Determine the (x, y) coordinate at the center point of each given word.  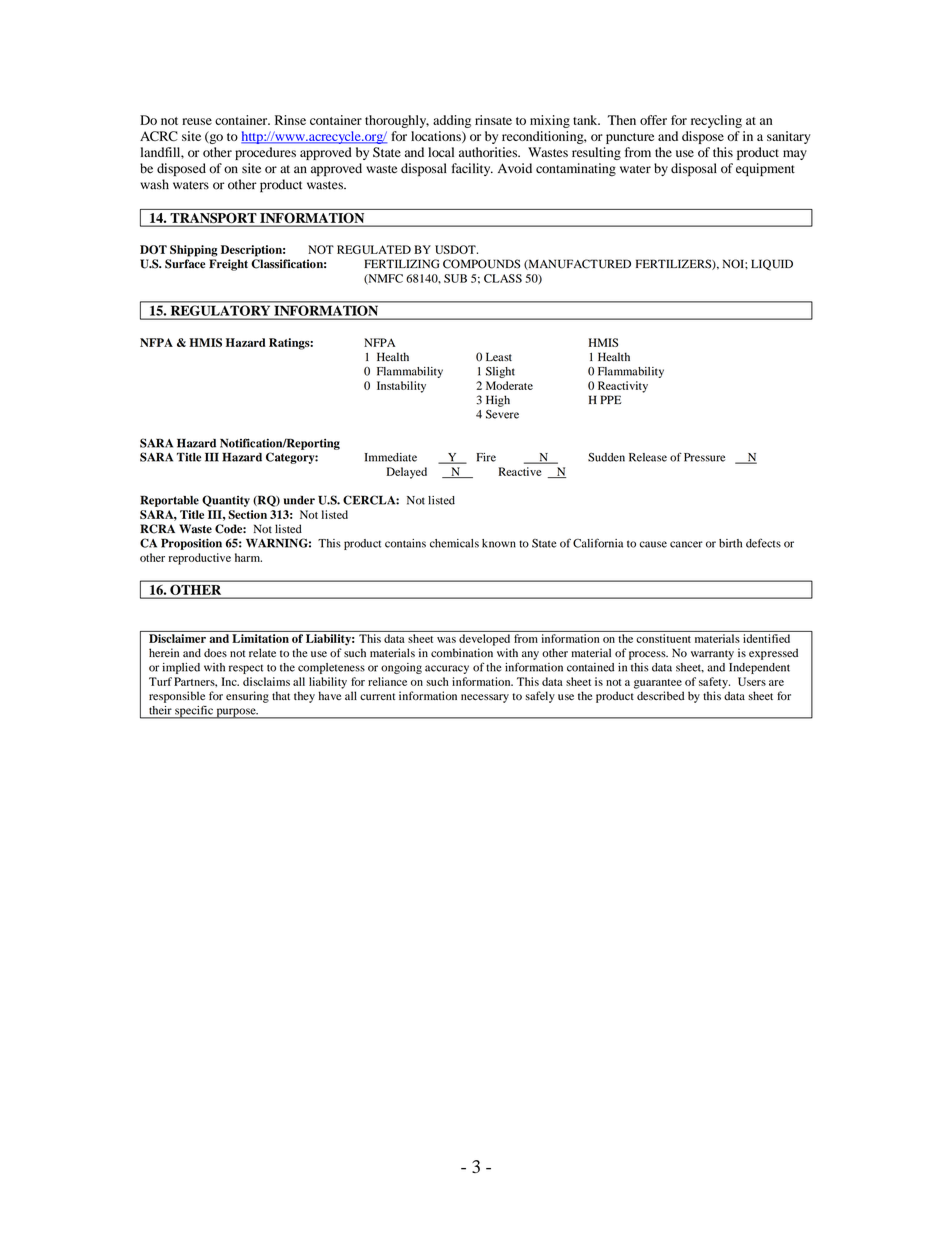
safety (714, 683)
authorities (489, 152)
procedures (265, 153)
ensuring (247, 697)
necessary (485, 698)
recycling (716, 121)
